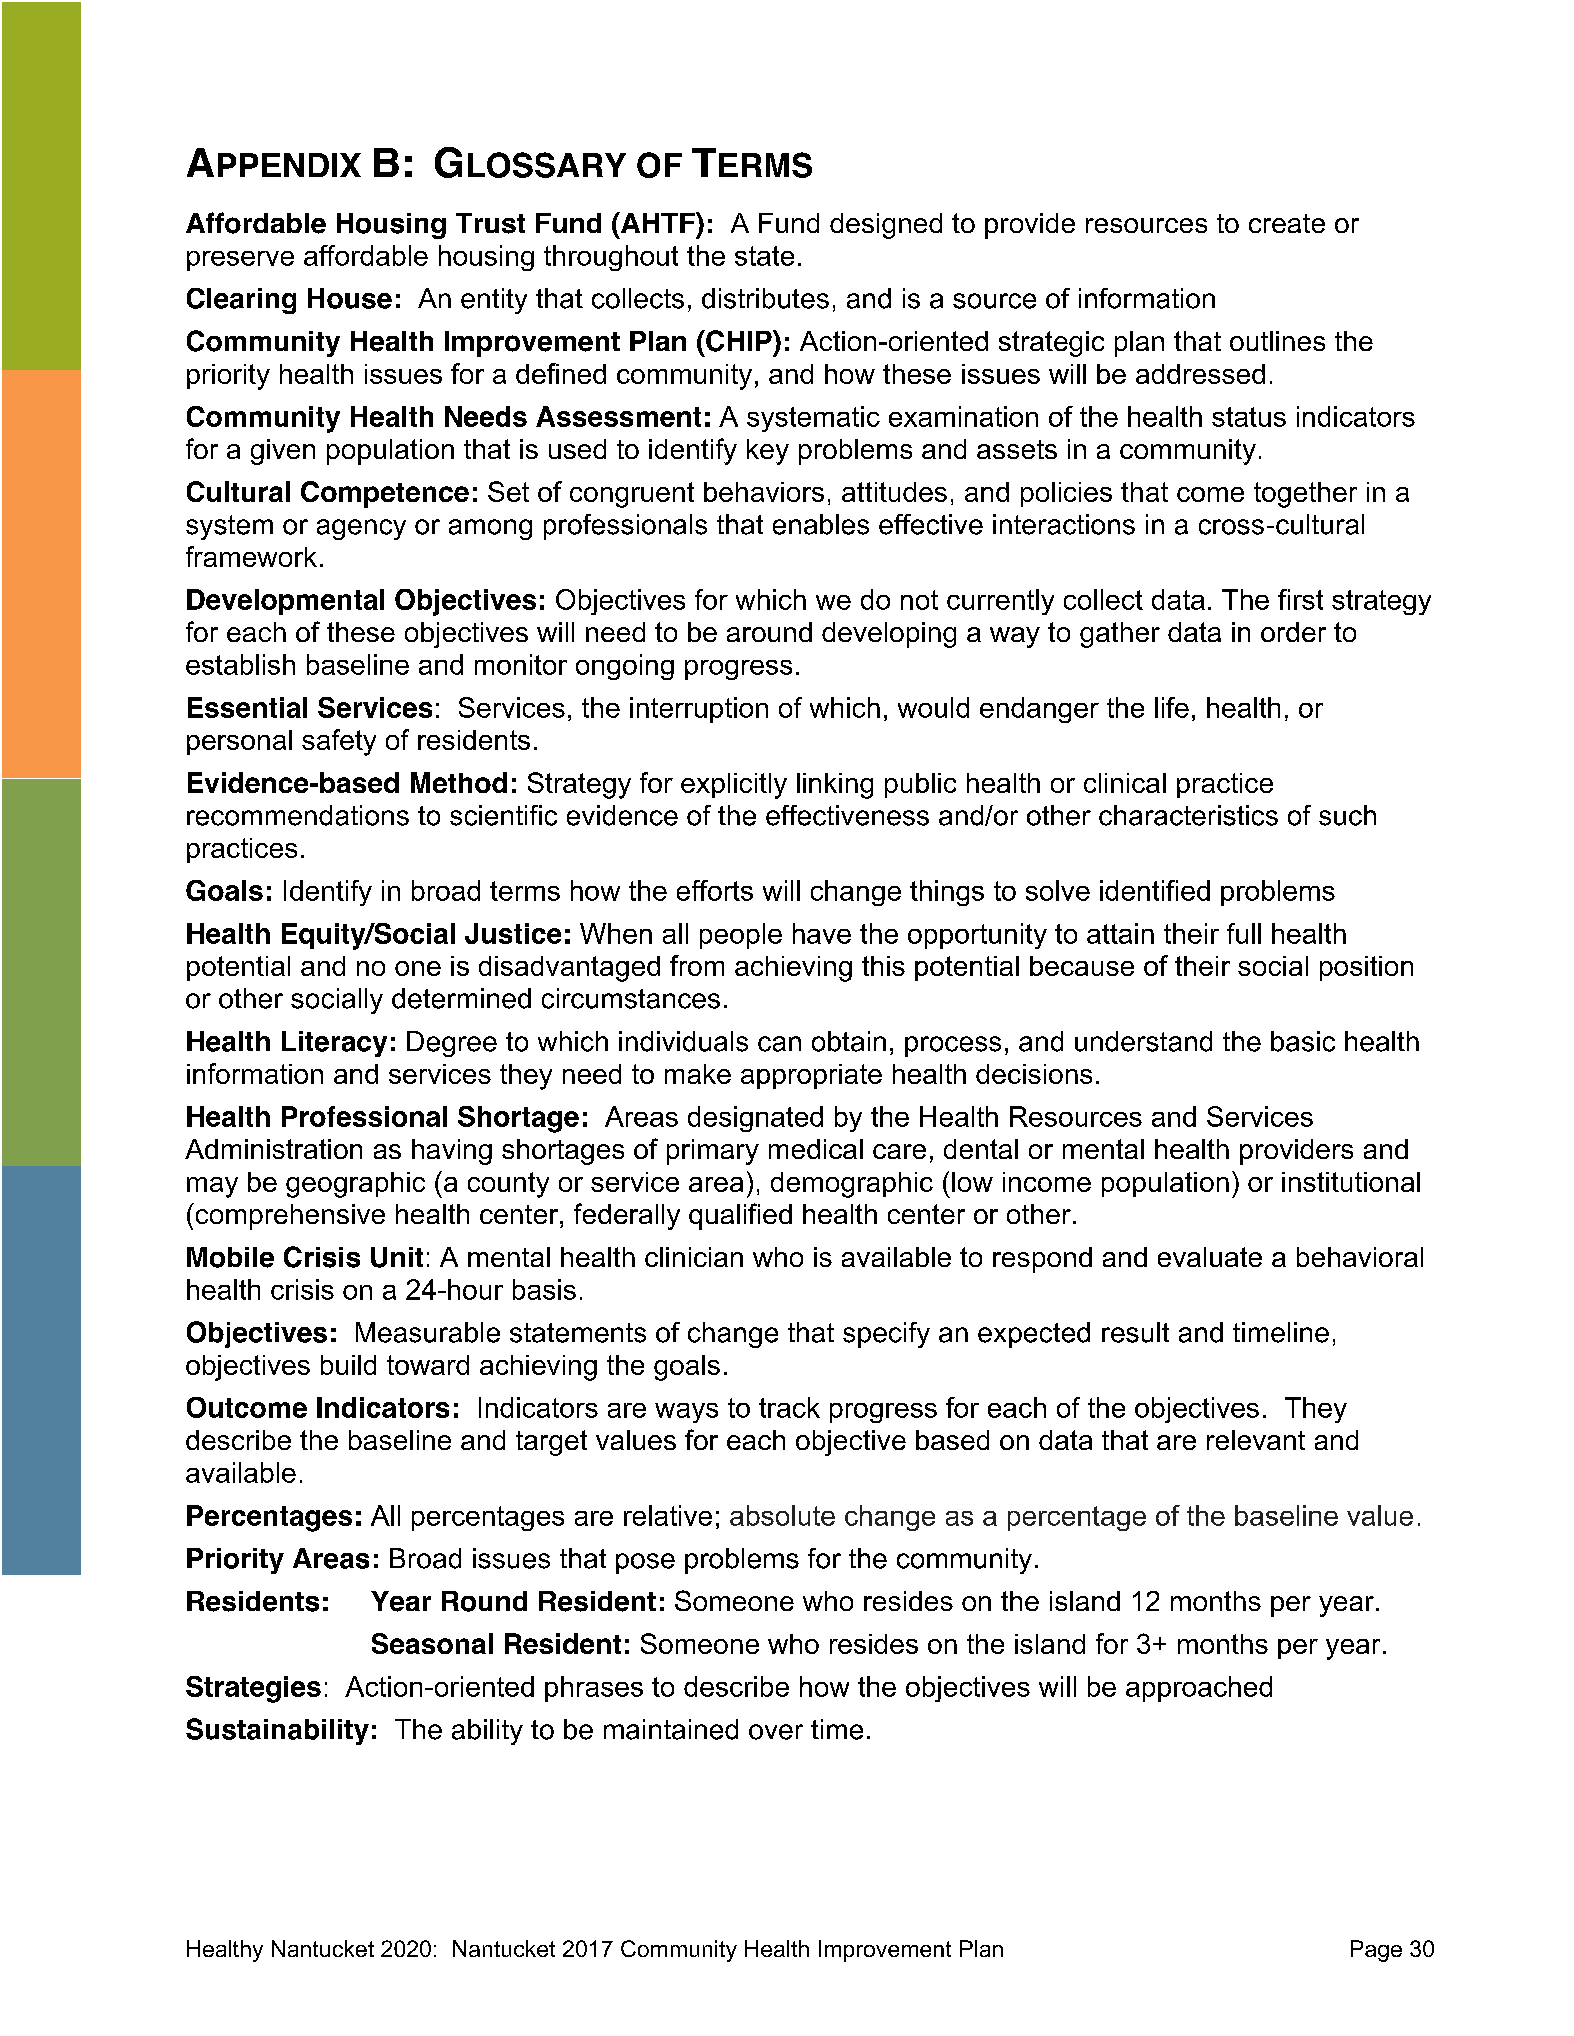 This screenshot has height=2036, width=1574. I want to click on House, so click(350, 298).
